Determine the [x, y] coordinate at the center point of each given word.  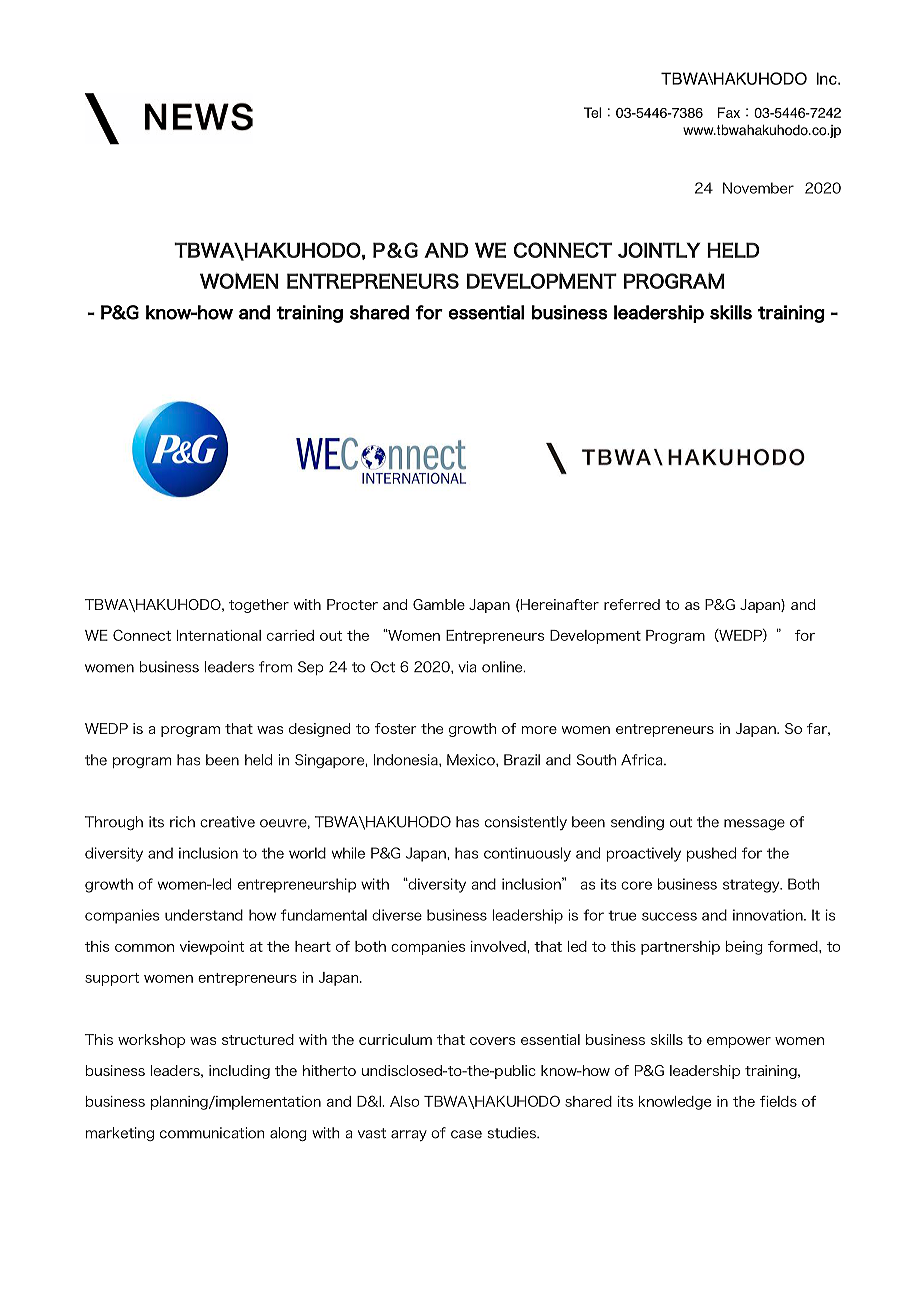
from [275, 667]
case [466, 1134]
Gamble [439, 604]
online [503, 667]
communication [212, 1133]
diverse [397, 915]
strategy [752, 886]
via [467, 667]
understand [204, 915]
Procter [352, 604]
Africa [643, 760]
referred [632, 604]
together [259, 606]
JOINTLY [659, 250]
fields [778, 1101]
